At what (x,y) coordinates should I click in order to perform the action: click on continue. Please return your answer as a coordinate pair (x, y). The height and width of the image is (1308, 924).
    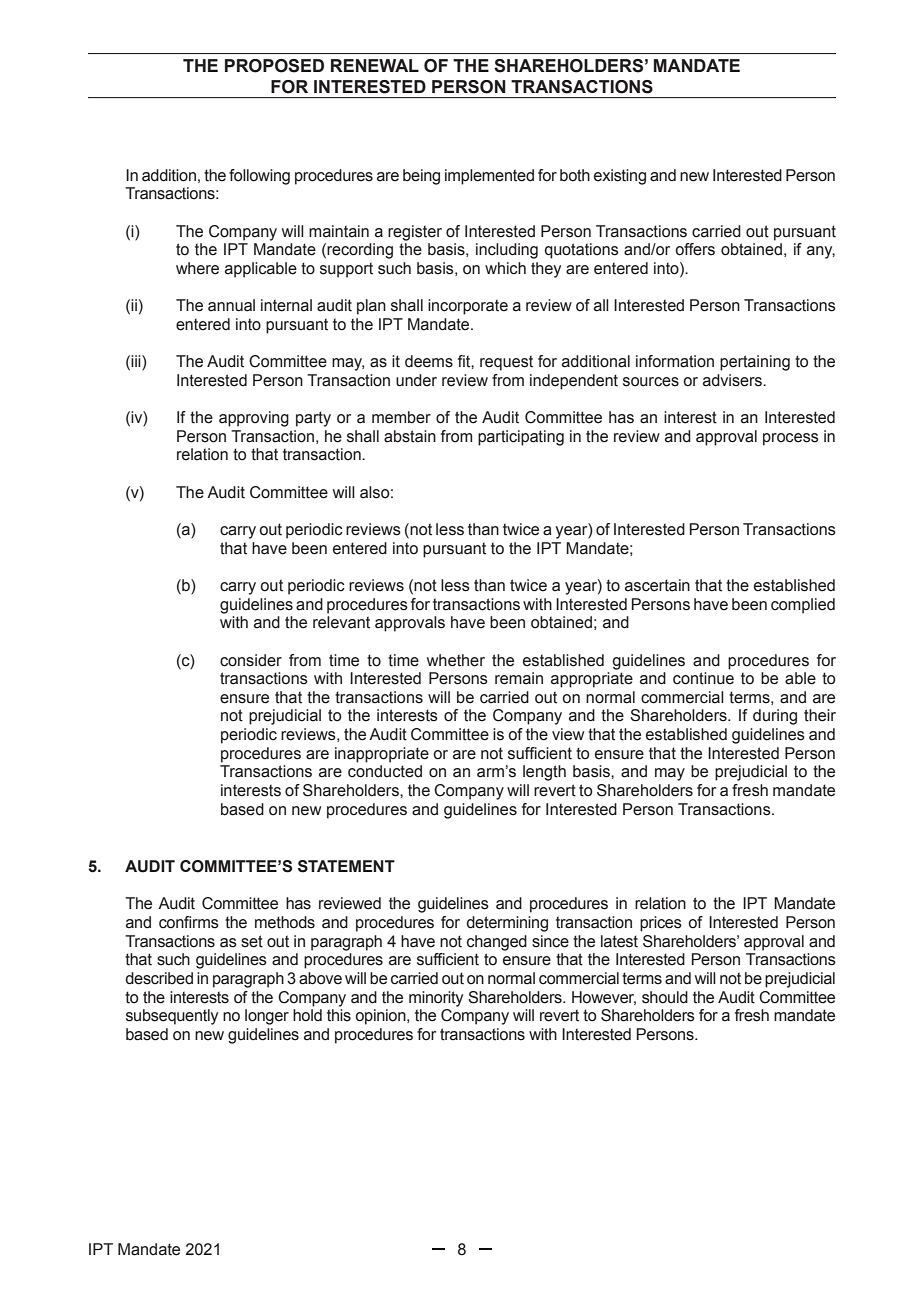
    Looking at the image, I should click on (703, 678).
